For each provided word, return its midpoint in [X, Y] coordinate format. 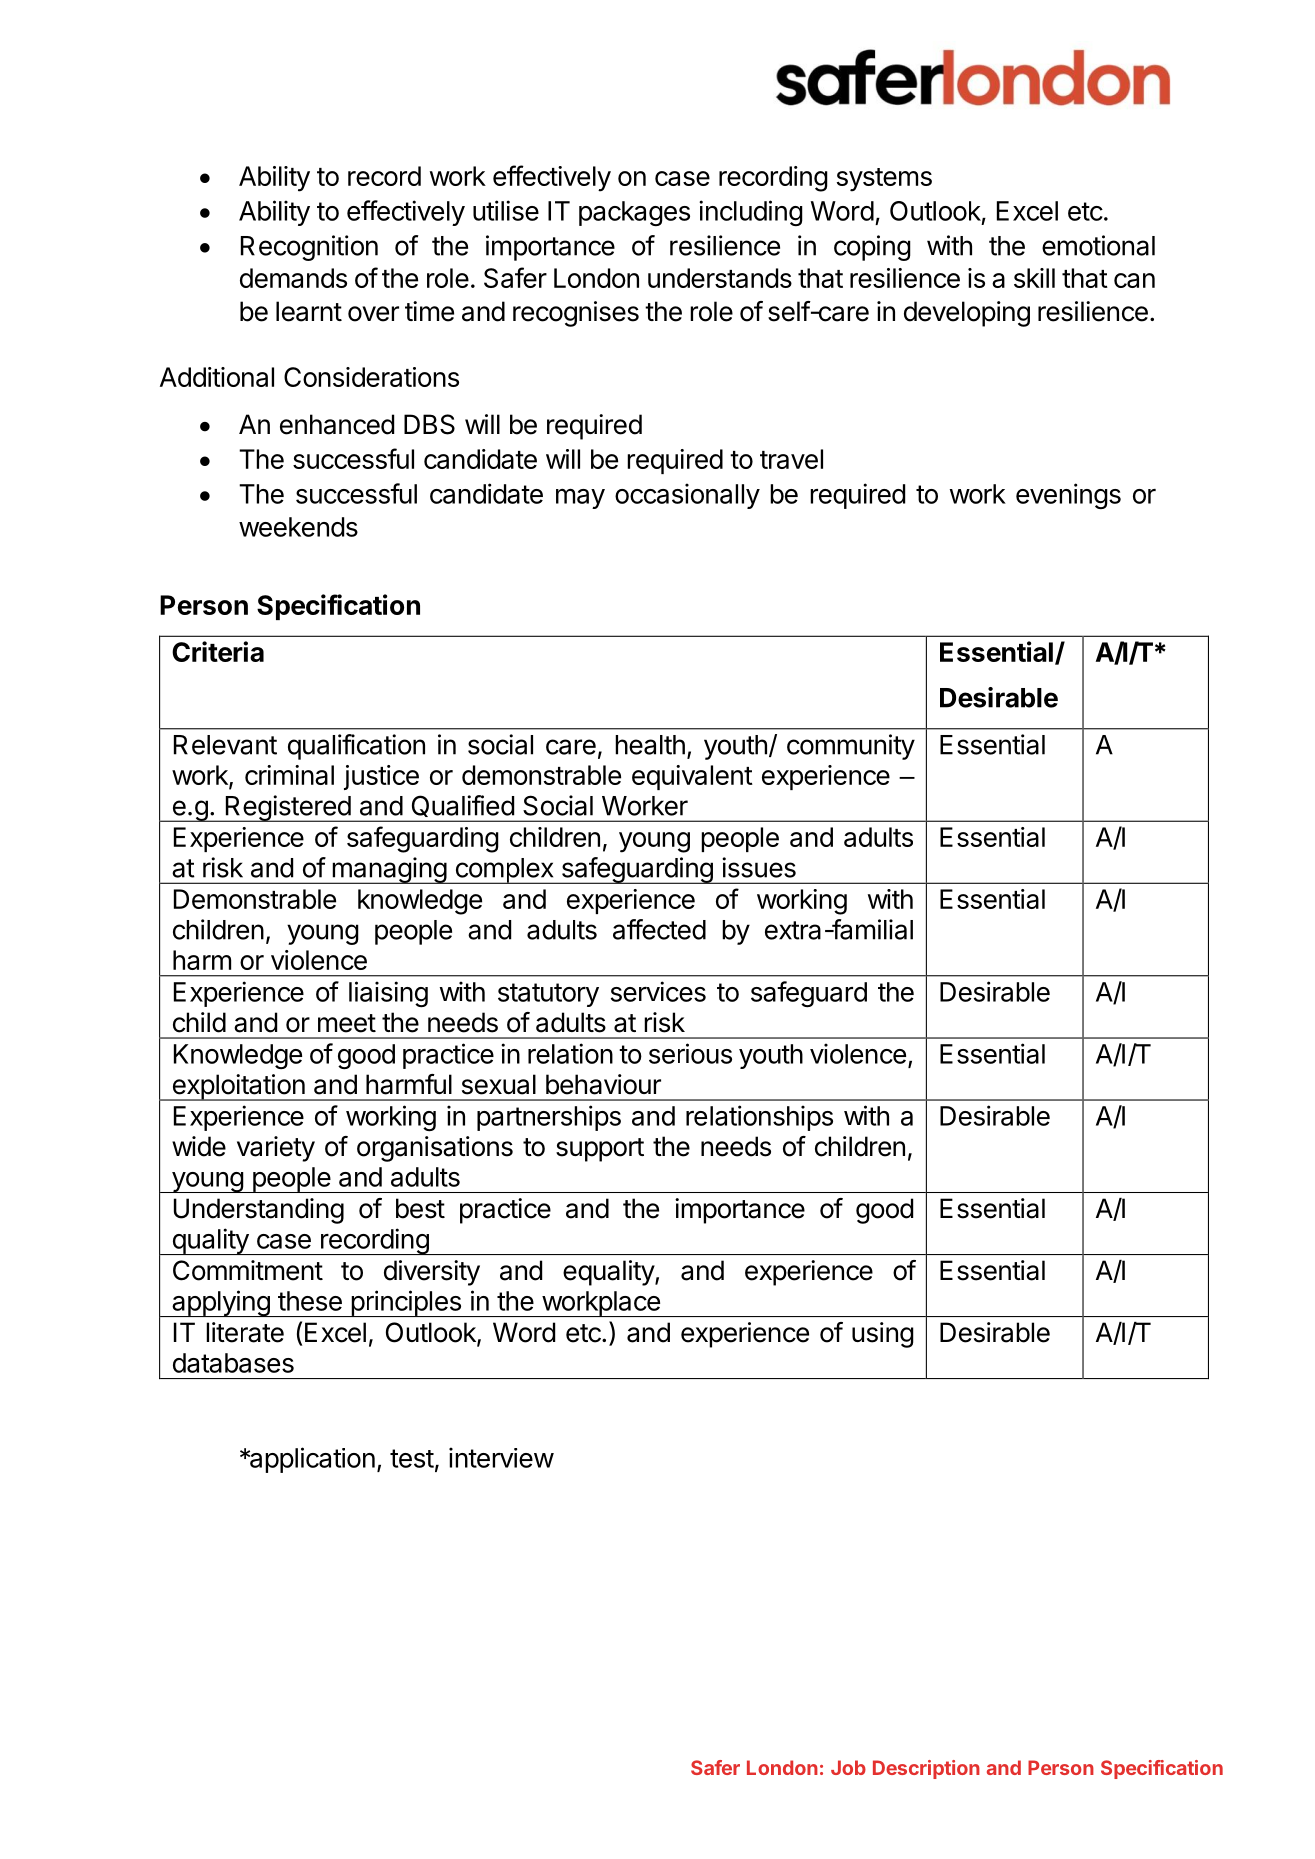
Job [848, 1767]
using [883, 1335]
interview [501, 1457]
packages [634, 213]
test [412, 1458]
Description [926, 1769]
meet [347, 1023]
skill [1034, 278]
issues [759, 867]
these [310, 1301]
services [658, 991]
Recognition [309, 248]
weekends [298, 527]
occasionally [687, 496]
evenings [1068, 496]
